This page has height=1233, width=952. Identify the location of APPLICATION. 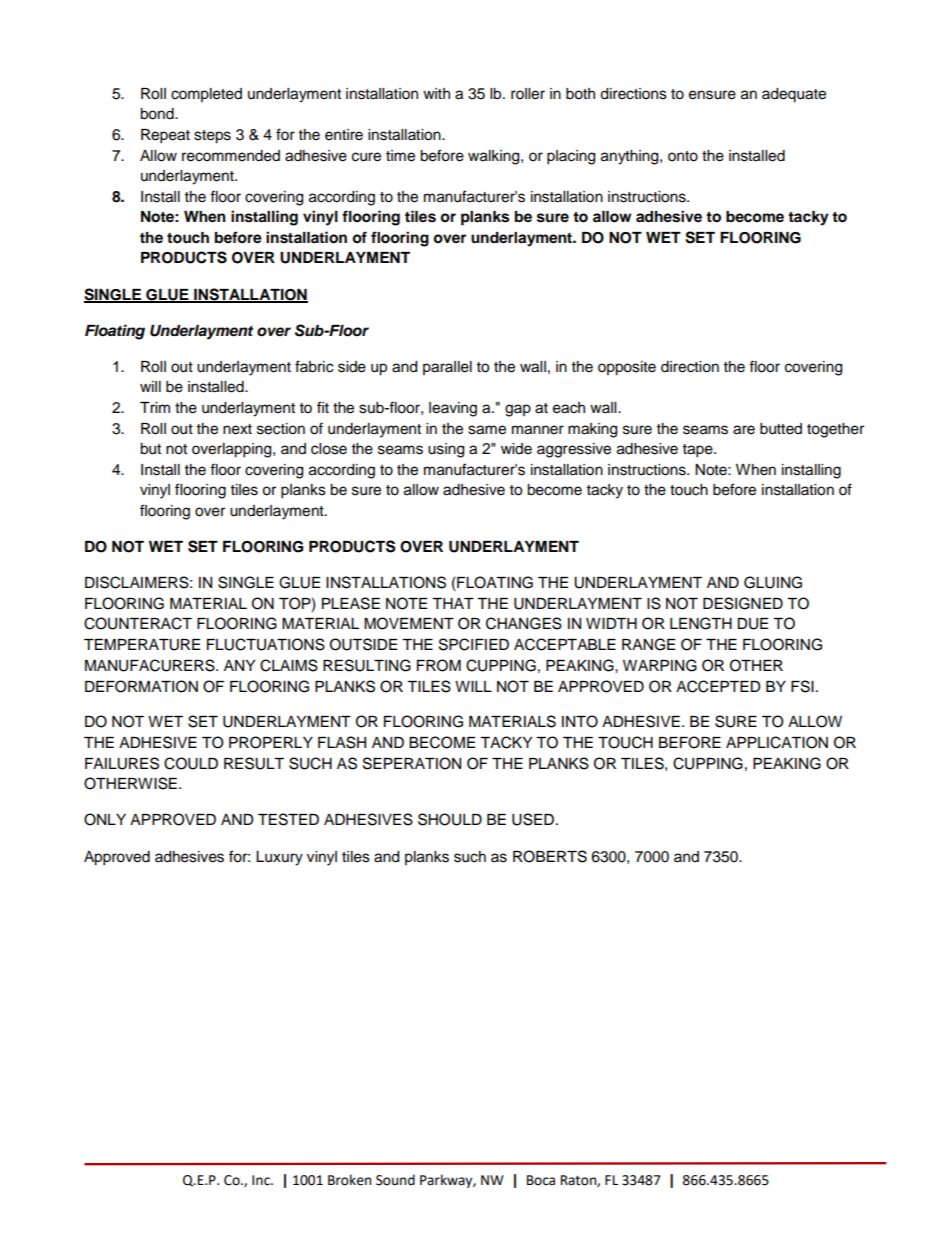
(777, 742).
